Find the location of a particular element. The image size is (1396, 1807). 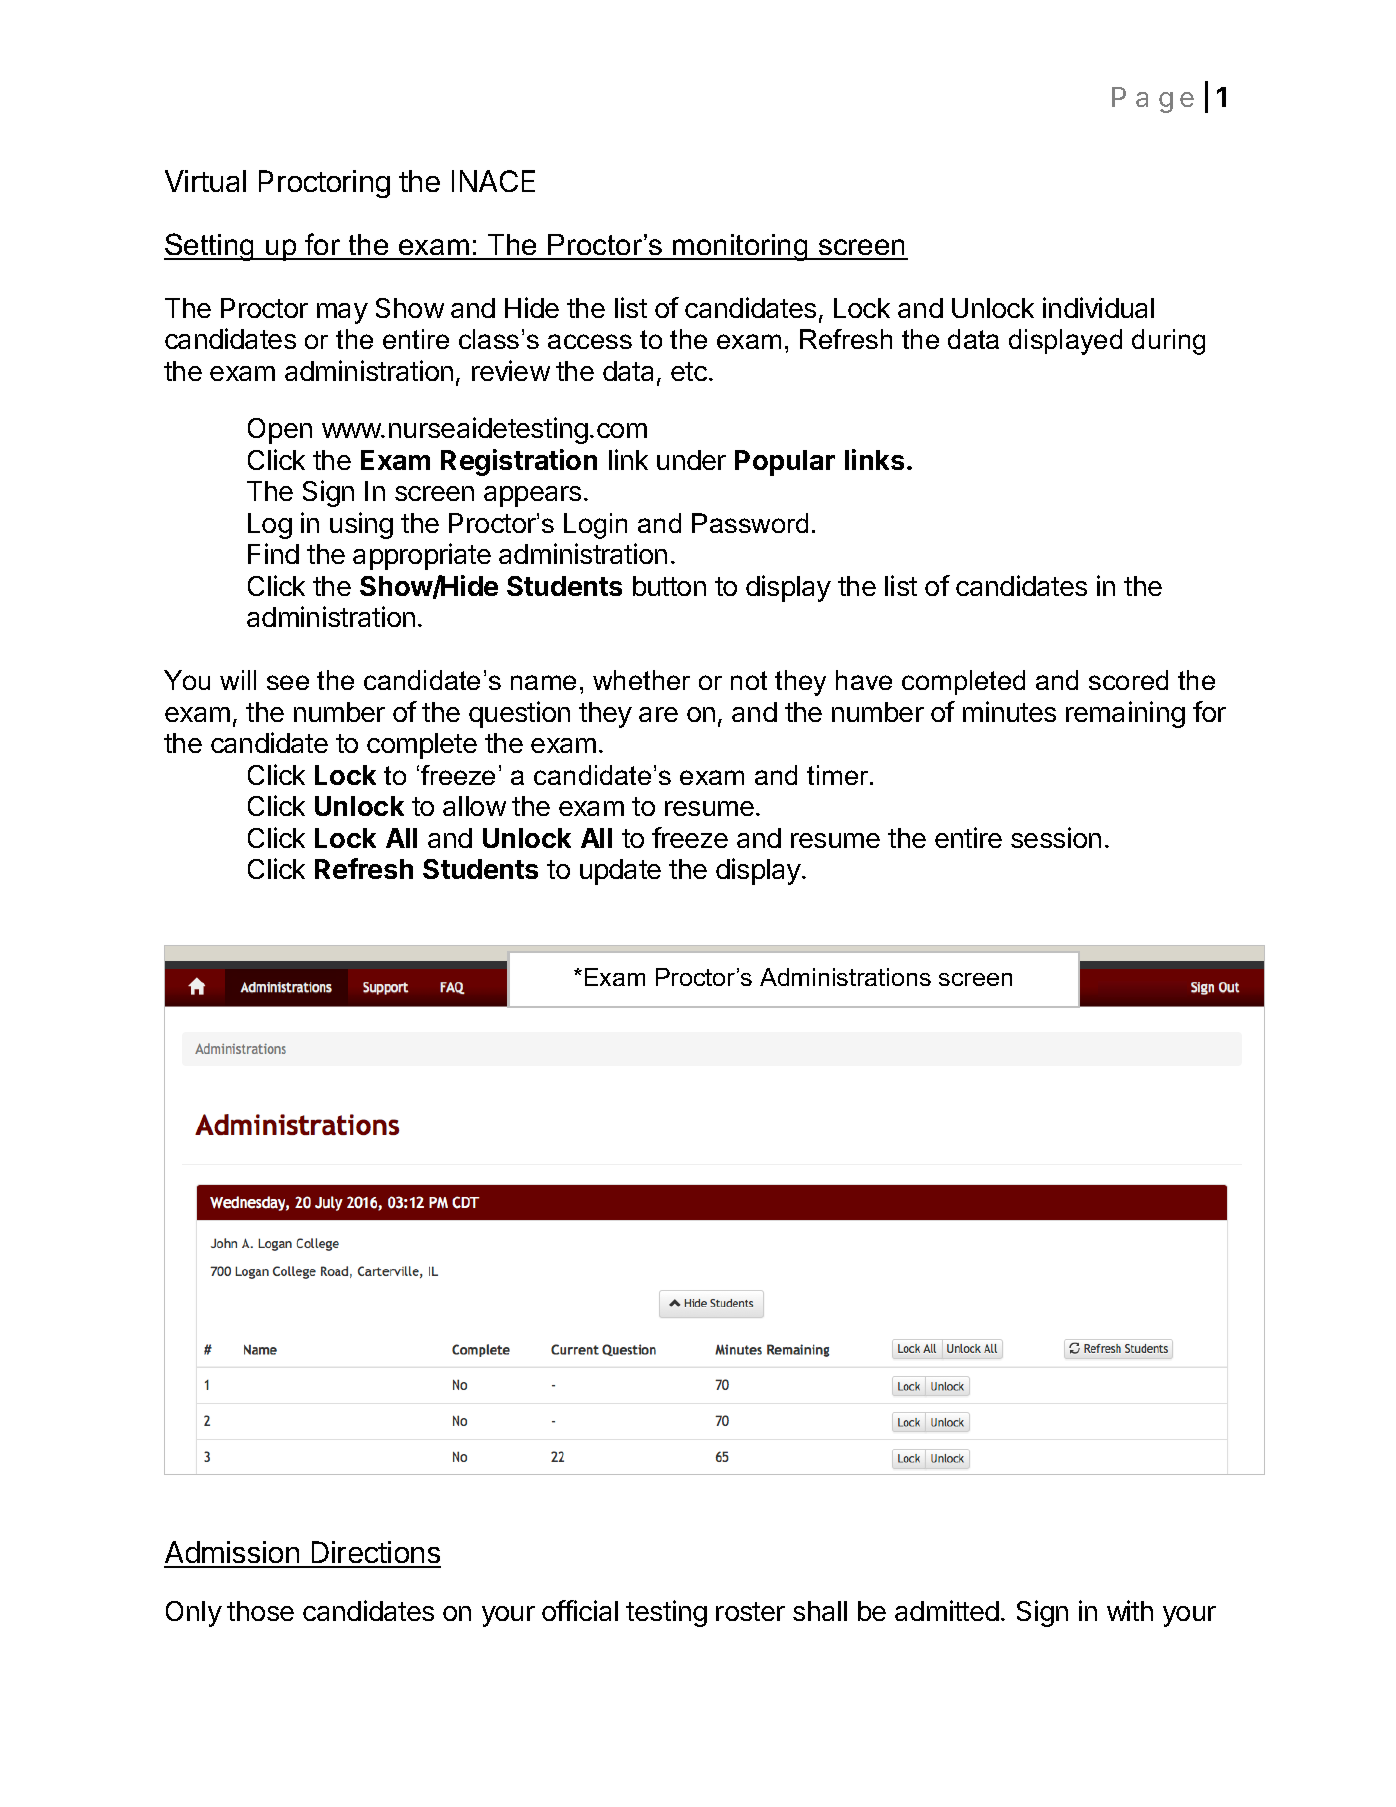

update is located at coordinates (620, 872).
